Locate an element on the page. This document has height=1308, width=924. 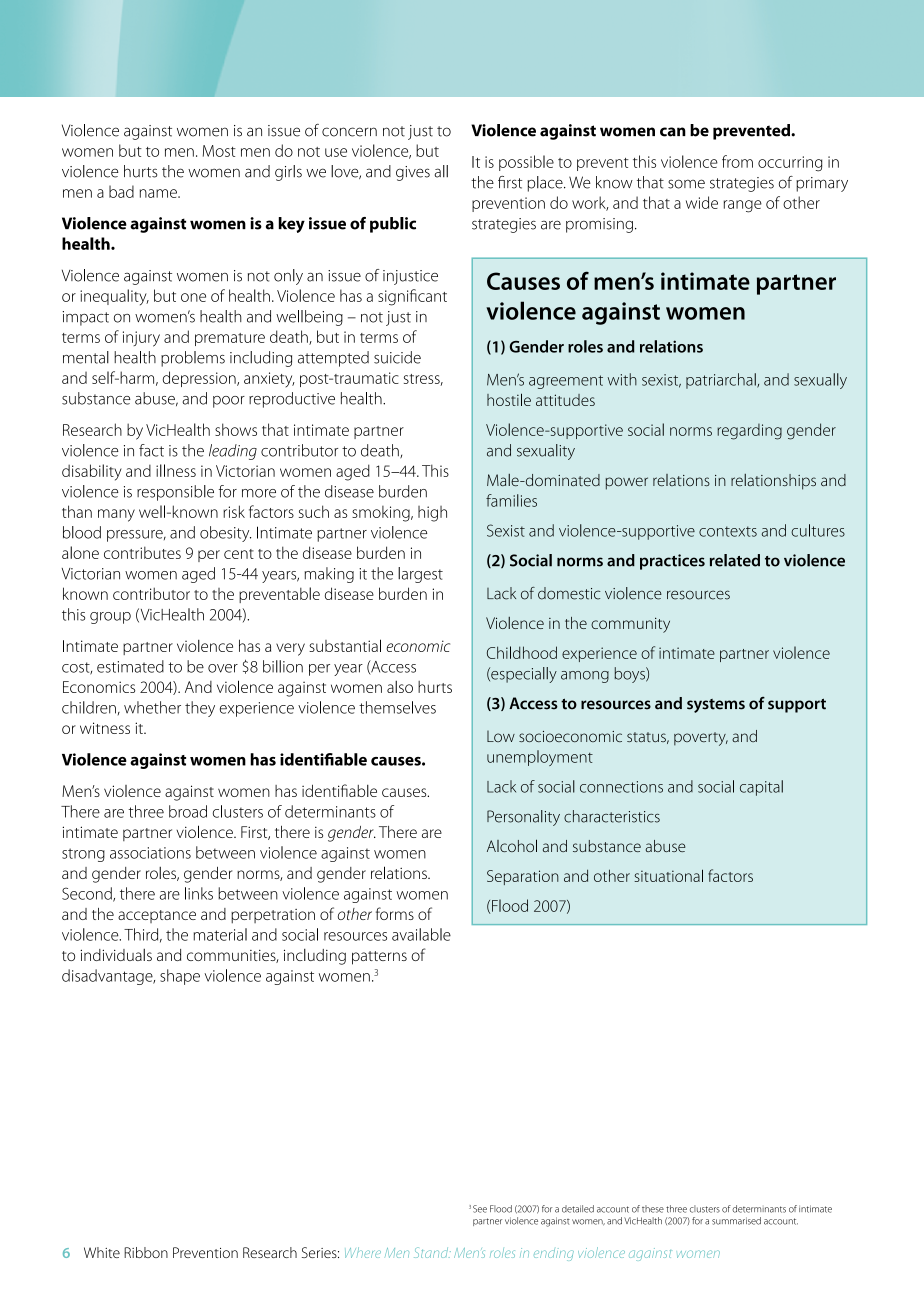
White is located at coordinates (102, 1252).
